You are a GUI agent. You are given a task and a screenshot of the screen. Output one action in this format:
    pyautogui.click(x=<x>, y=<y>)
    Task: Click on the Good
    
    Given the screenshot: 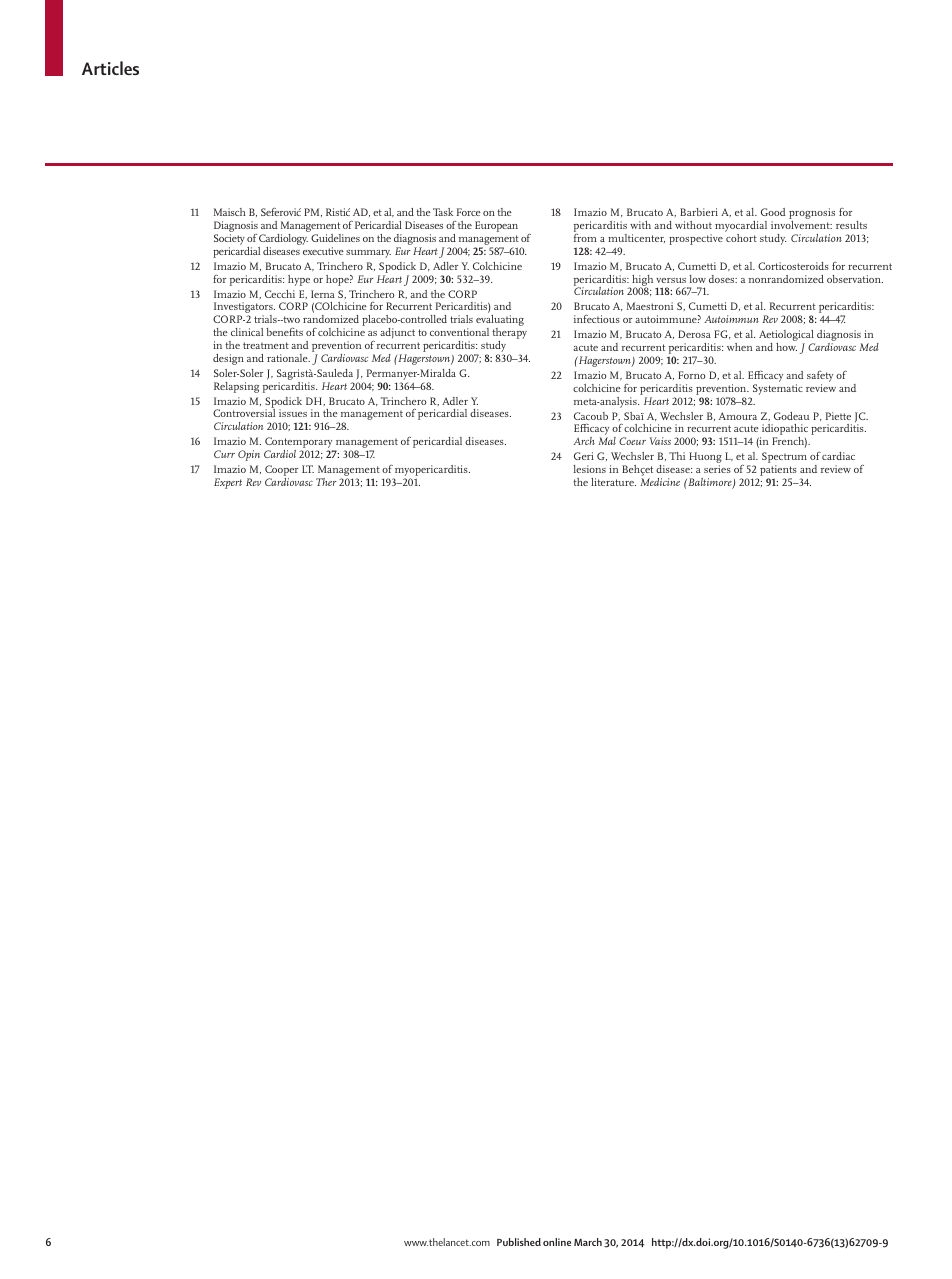 What is the action you would take?
    pyautogui.click(x=773, y=212)
